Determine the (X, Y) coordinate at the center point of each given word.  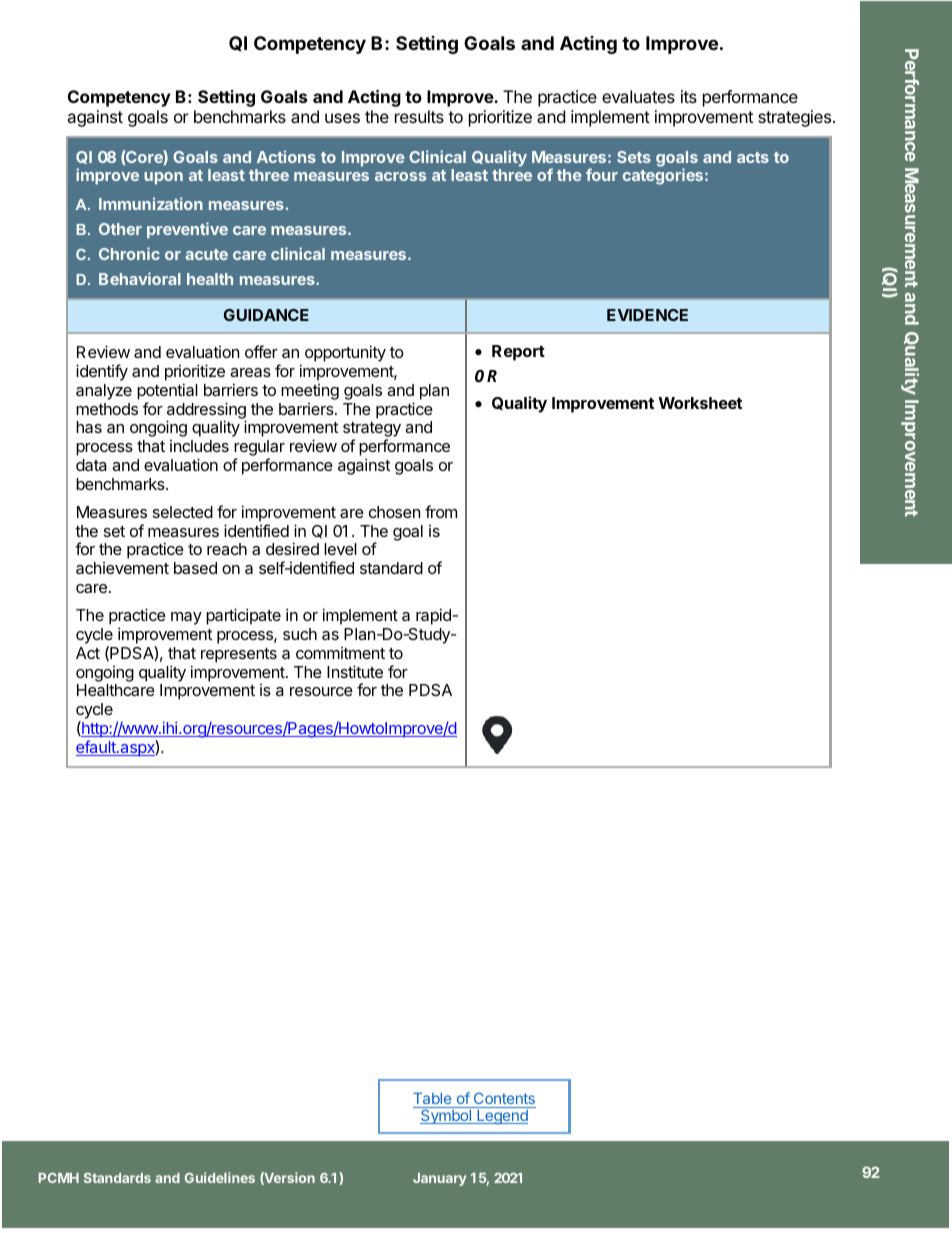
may (186, 618)
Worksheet (700, 403)
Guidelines (220, 1177)
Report (518, 353)
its (689, 96)
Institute (355, 671)
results (419, 116)
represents (239, 655)
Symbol (446, 1115)
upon (163, 178)
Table (433, 1100)
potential (167, 391)
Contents (503, 1100)
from (441, 511)
